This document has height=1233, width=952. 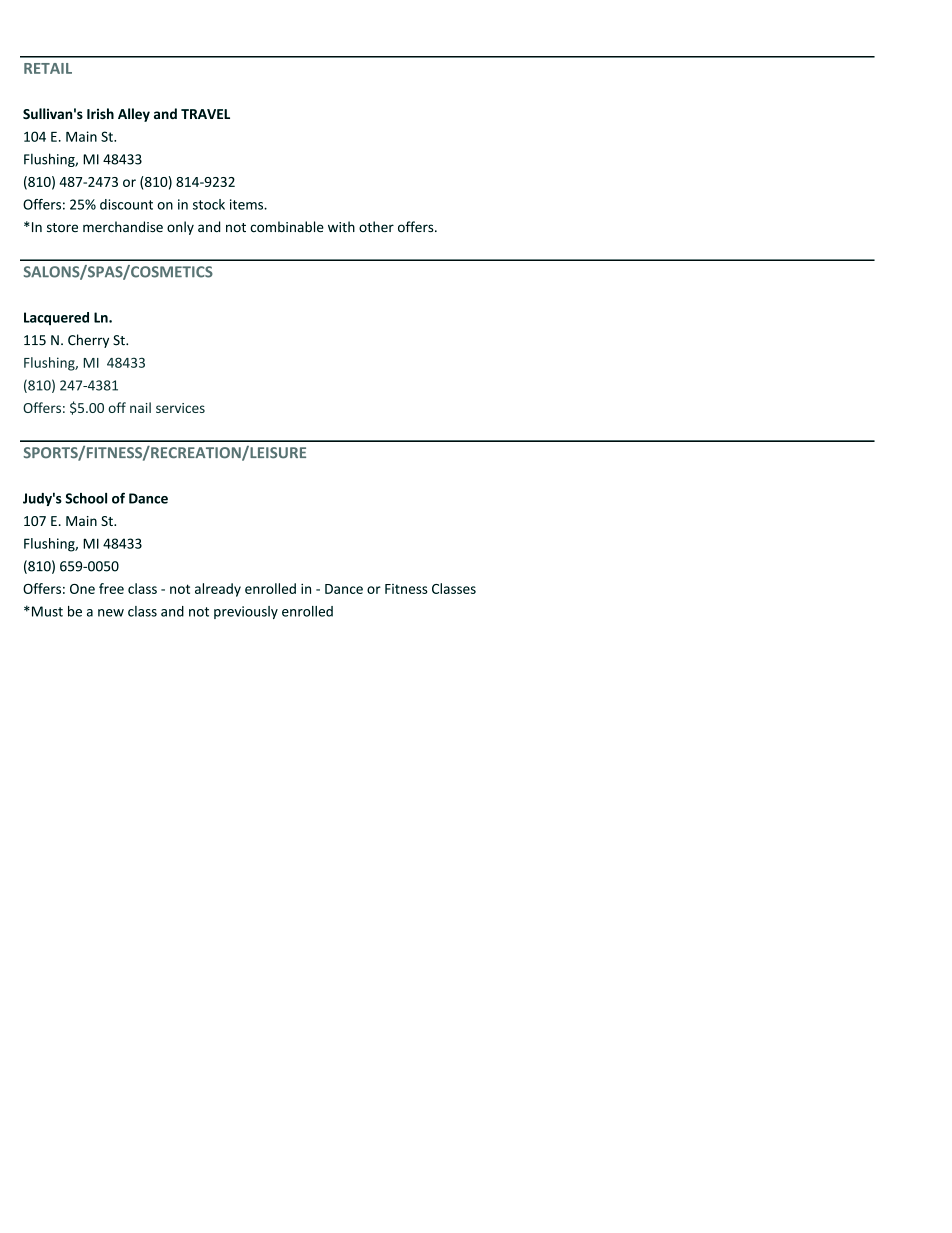 What do you see at coordinates (56, 318) in the document?
I see `Lacquered` at bounding box center [56, 318].
